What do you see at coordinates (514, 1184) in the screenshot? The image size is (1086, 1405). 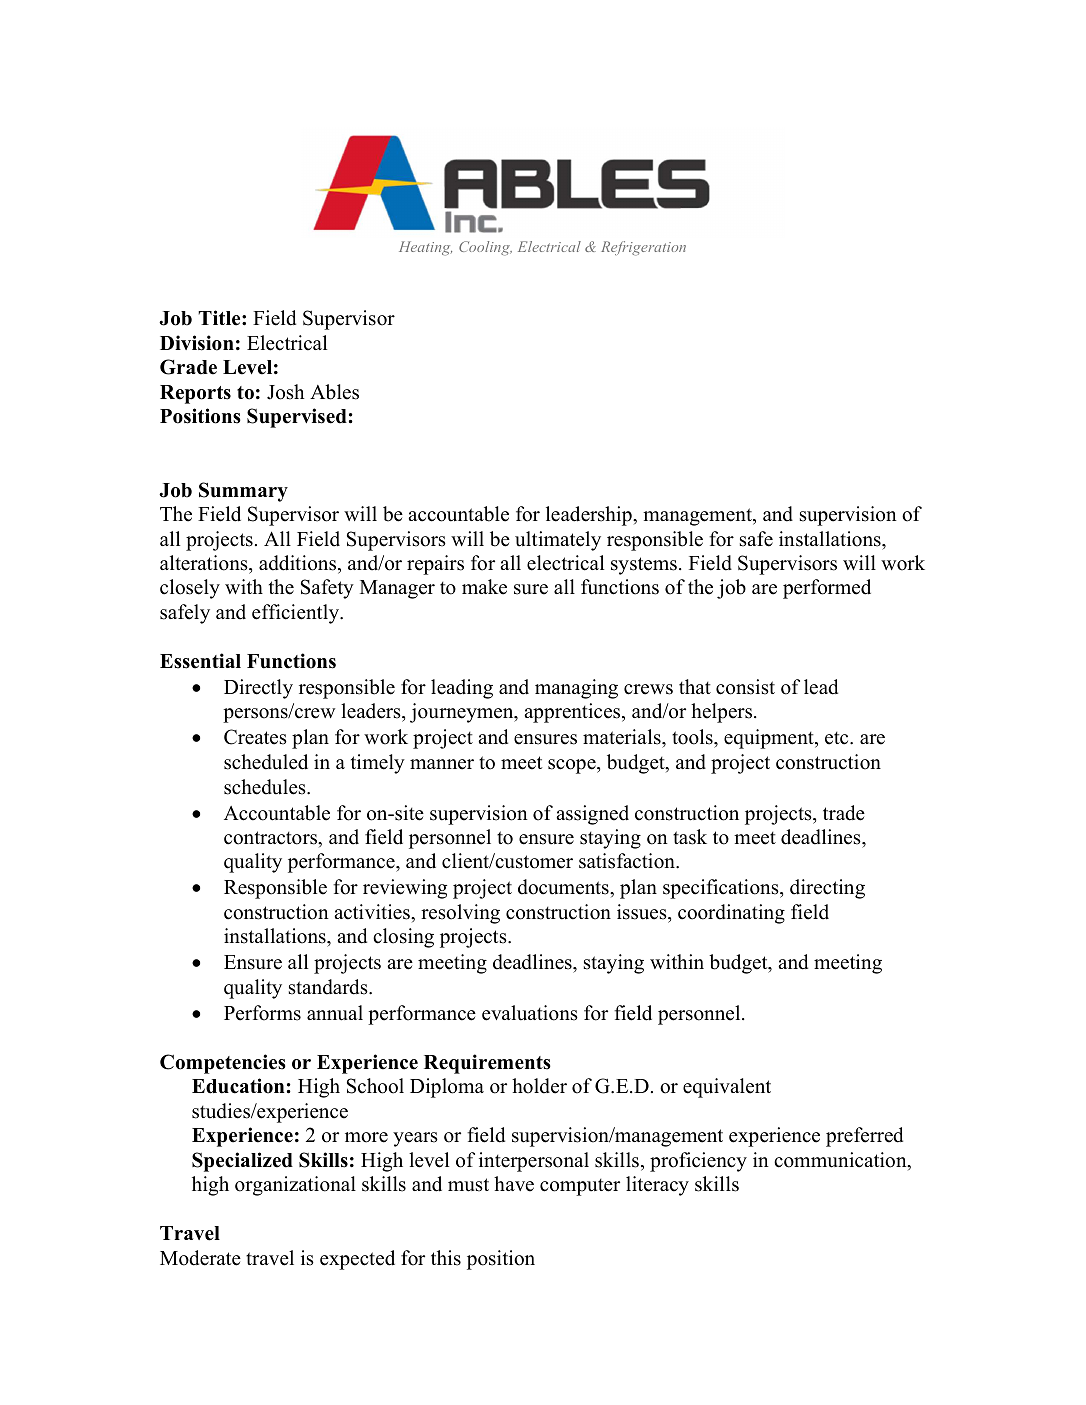 I see `have` at bounding box center [514, 1184].
